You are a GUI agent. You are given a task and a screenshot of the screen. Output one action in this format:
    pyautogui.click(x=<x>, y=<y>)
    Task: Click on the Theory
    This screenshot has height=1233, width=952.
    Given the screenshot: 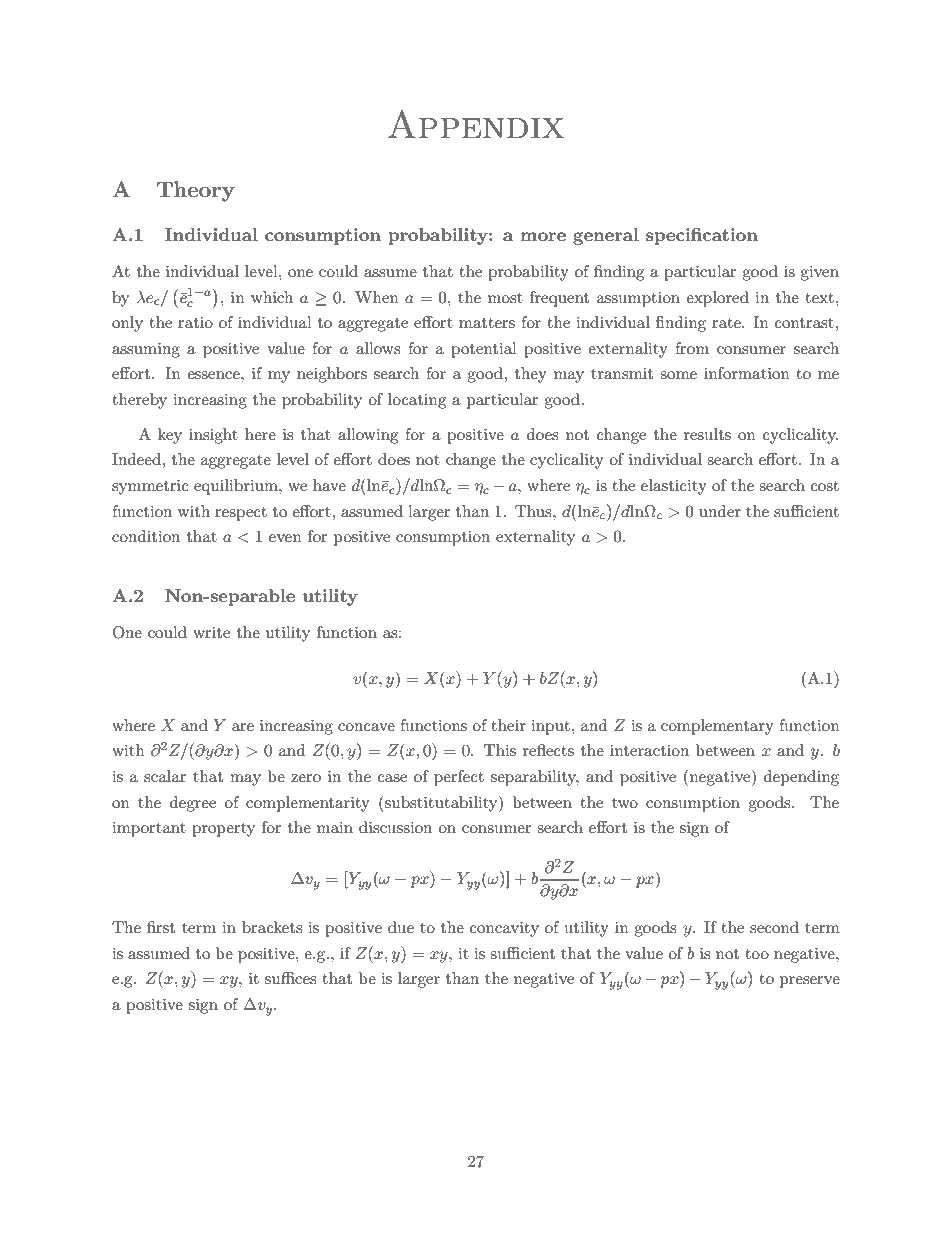 What is the action you would take?
    pyautogui.click(x=196, y=191)
